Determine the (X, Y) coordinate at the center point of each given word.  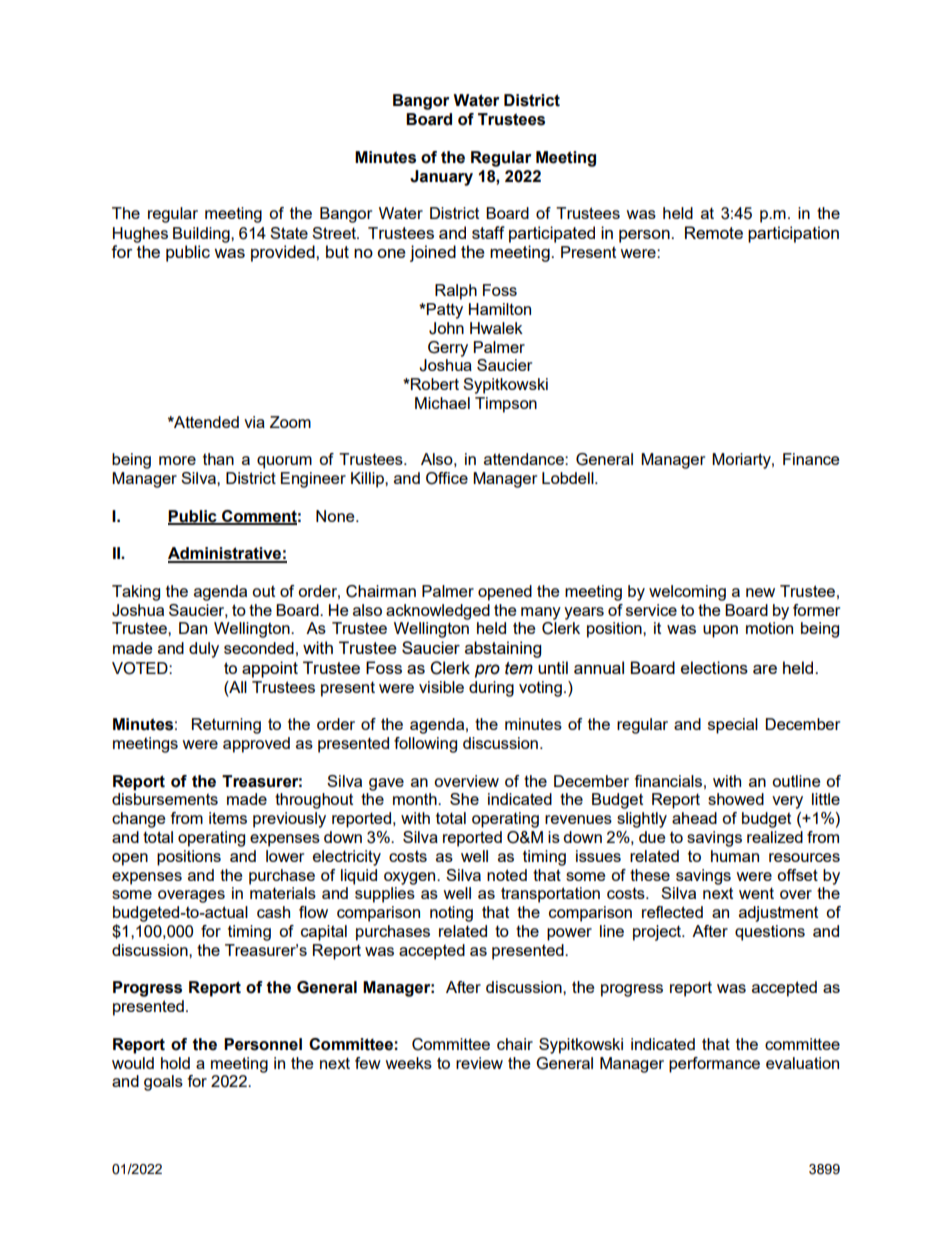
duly (204, 650)
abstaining (503, 649)
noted (507, 875)
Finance (811, 459)
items (228, 818)
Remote (714, 232)
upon (720, 631)
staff (488, 232)
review (479, 1063)
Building (202, 235)
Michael (442, 403)
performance (714, 1065)
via (254, 422)
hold (175, 1063)
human (735, 856)
